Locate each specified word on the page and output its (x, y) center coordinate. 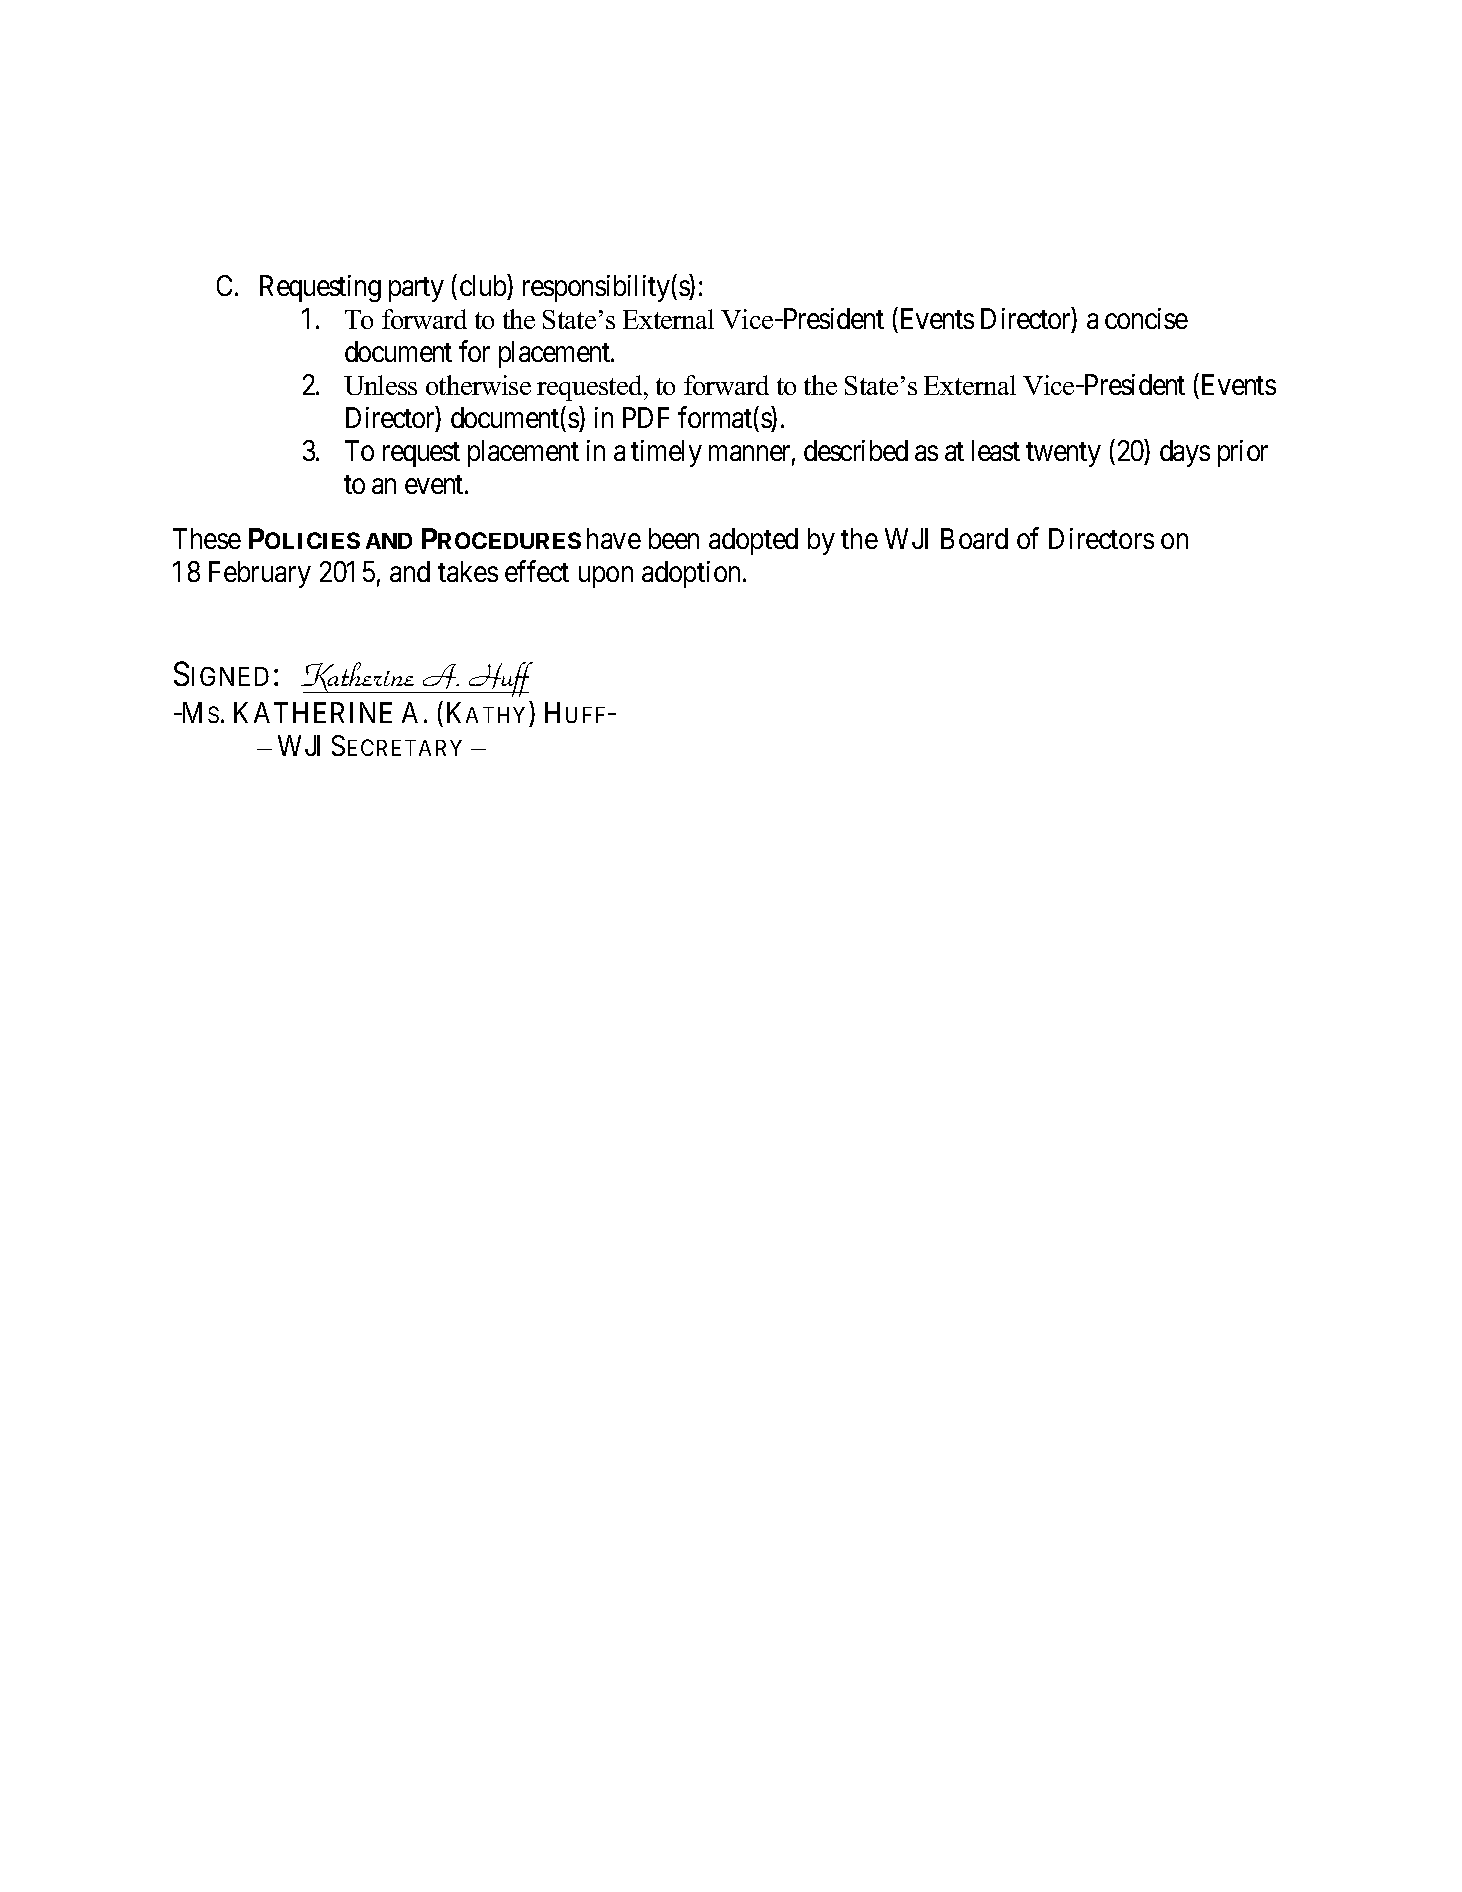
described (856, 450)
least (996, 450)
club (483, 285)
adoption (693, 574)
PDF (646, 417)
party (416, 290)
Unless (380, 385)
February (260, 574)
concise (1146, 318)
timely (666, 453)
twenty (1063, 455)
